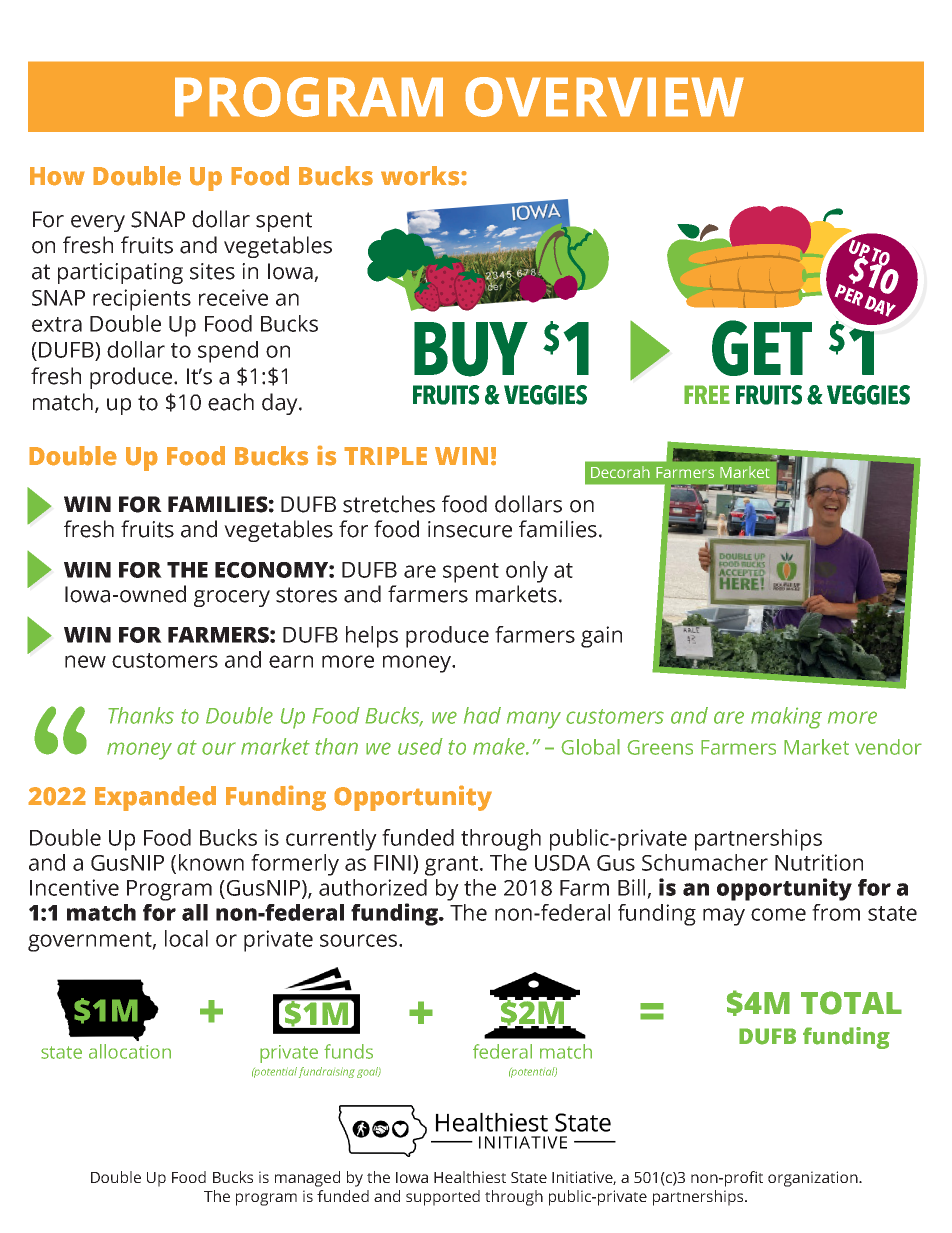  Describe the element at coordinates (57, 176) in the screenshot. I see `How` at that location.
